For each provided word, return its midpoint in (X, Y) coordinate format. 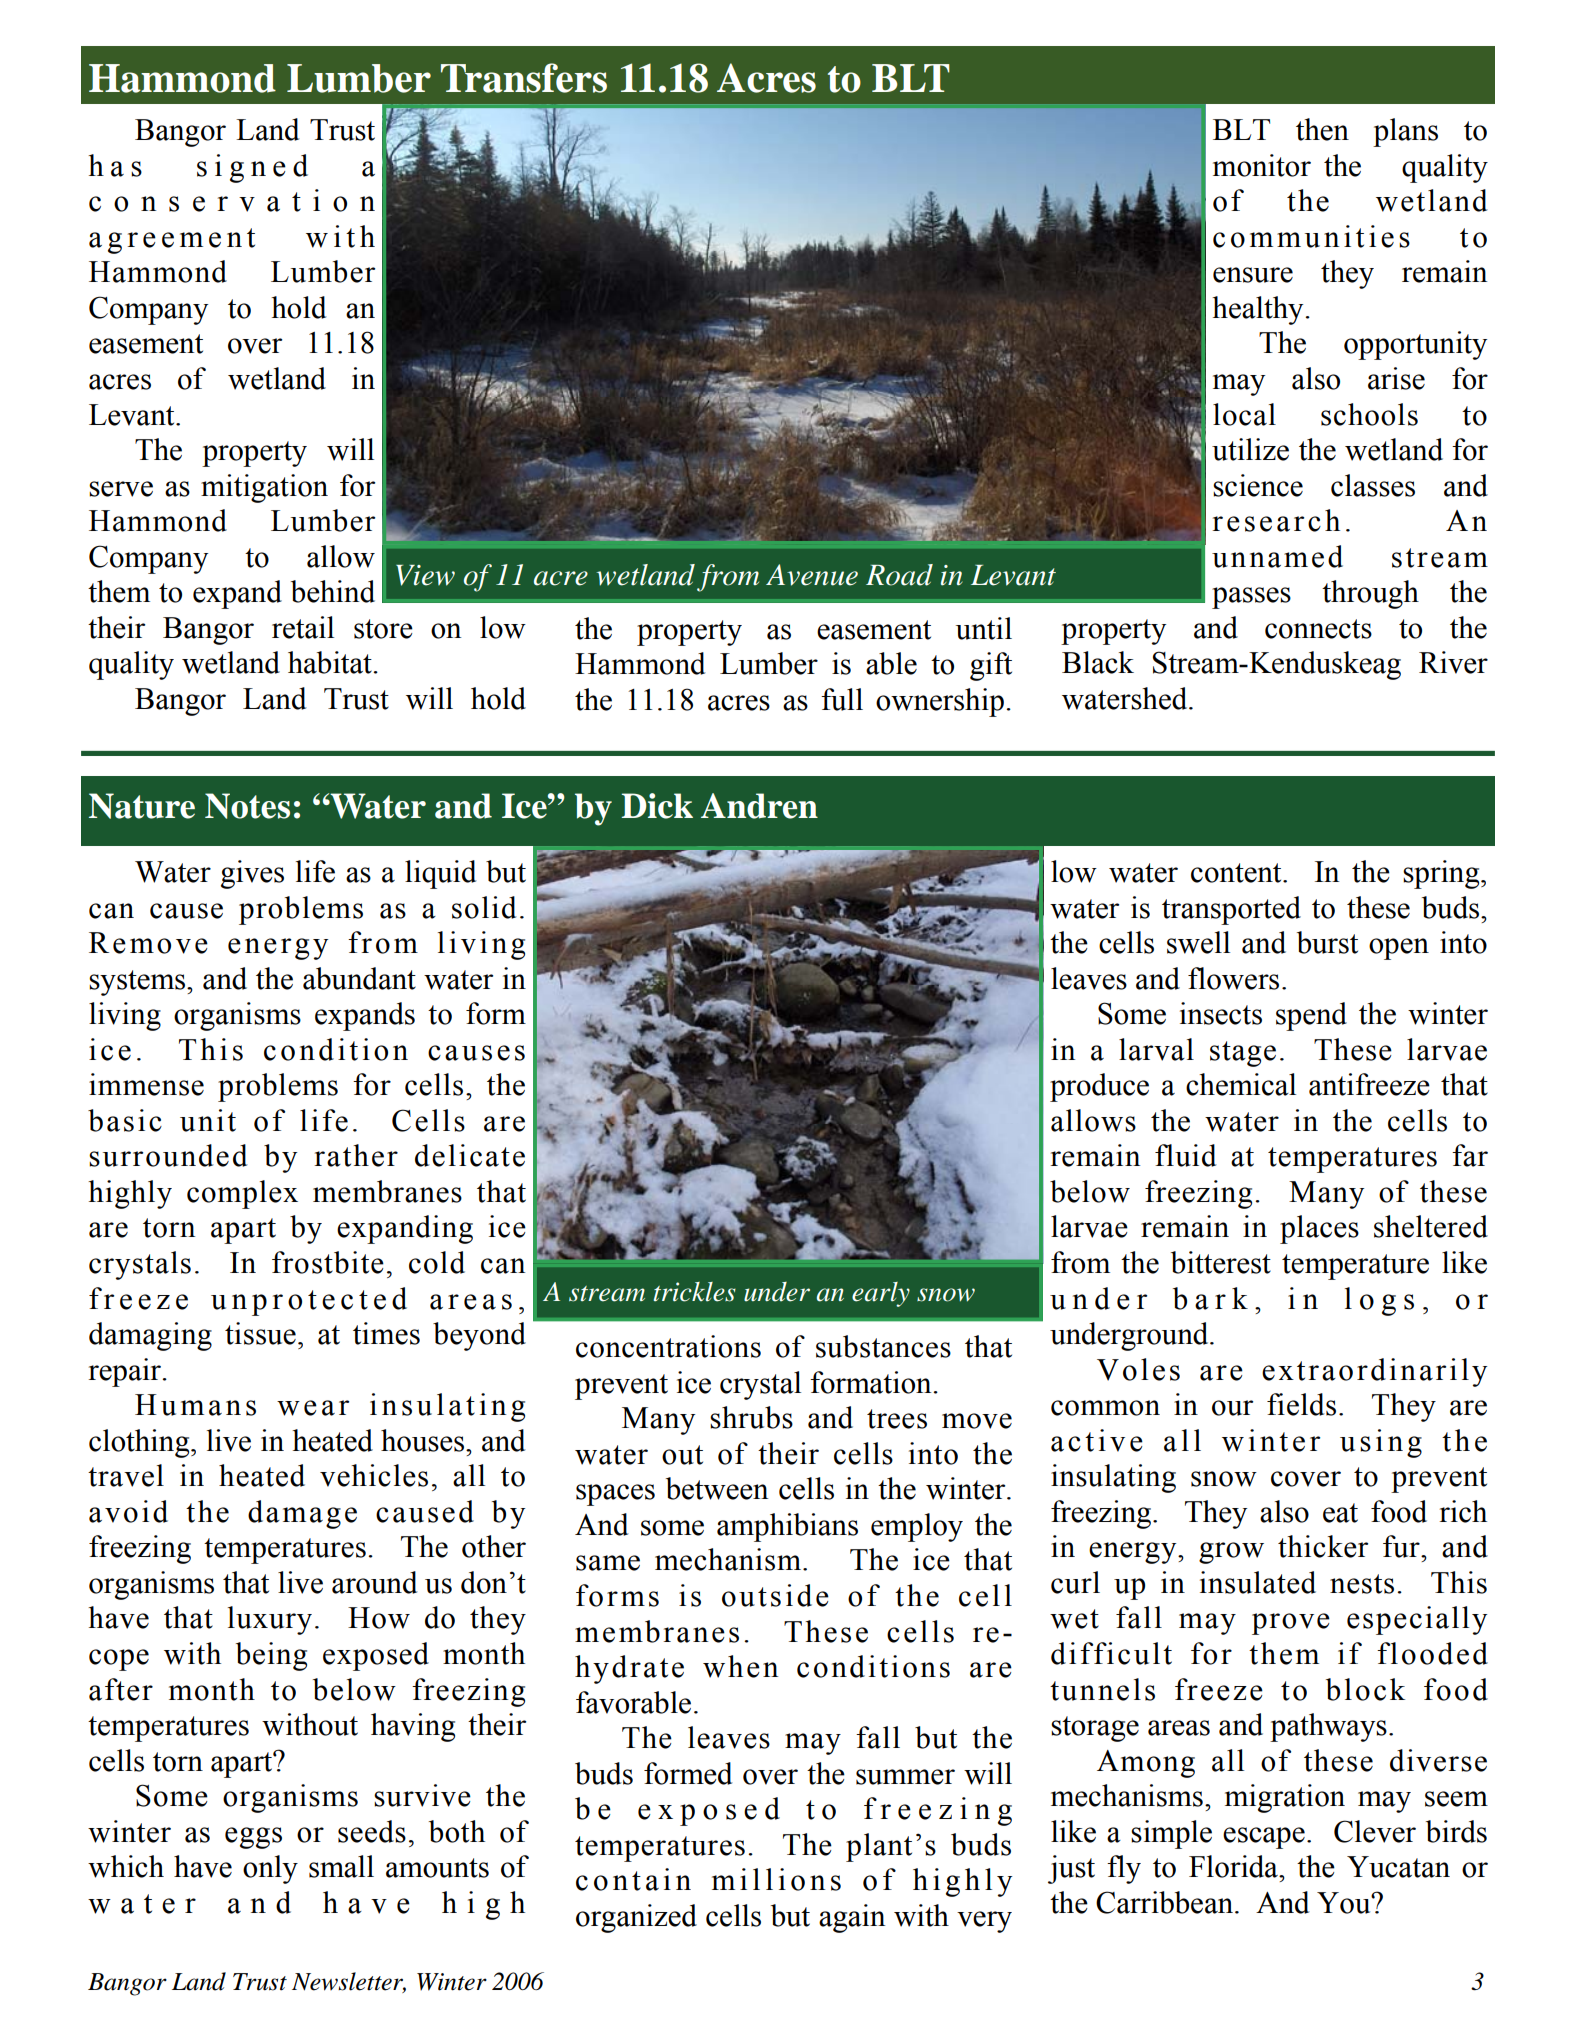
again (852, 1918)
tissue (260, 1333)
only (270, 1869)
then (1322, 129)
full (842, 699)
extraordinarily (1374, 1372)
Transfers (524, 78)
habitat (331, 662)
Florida (1234, 1866)
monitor (1262, 165)
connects (1318, 629)
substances (883, 1346)
